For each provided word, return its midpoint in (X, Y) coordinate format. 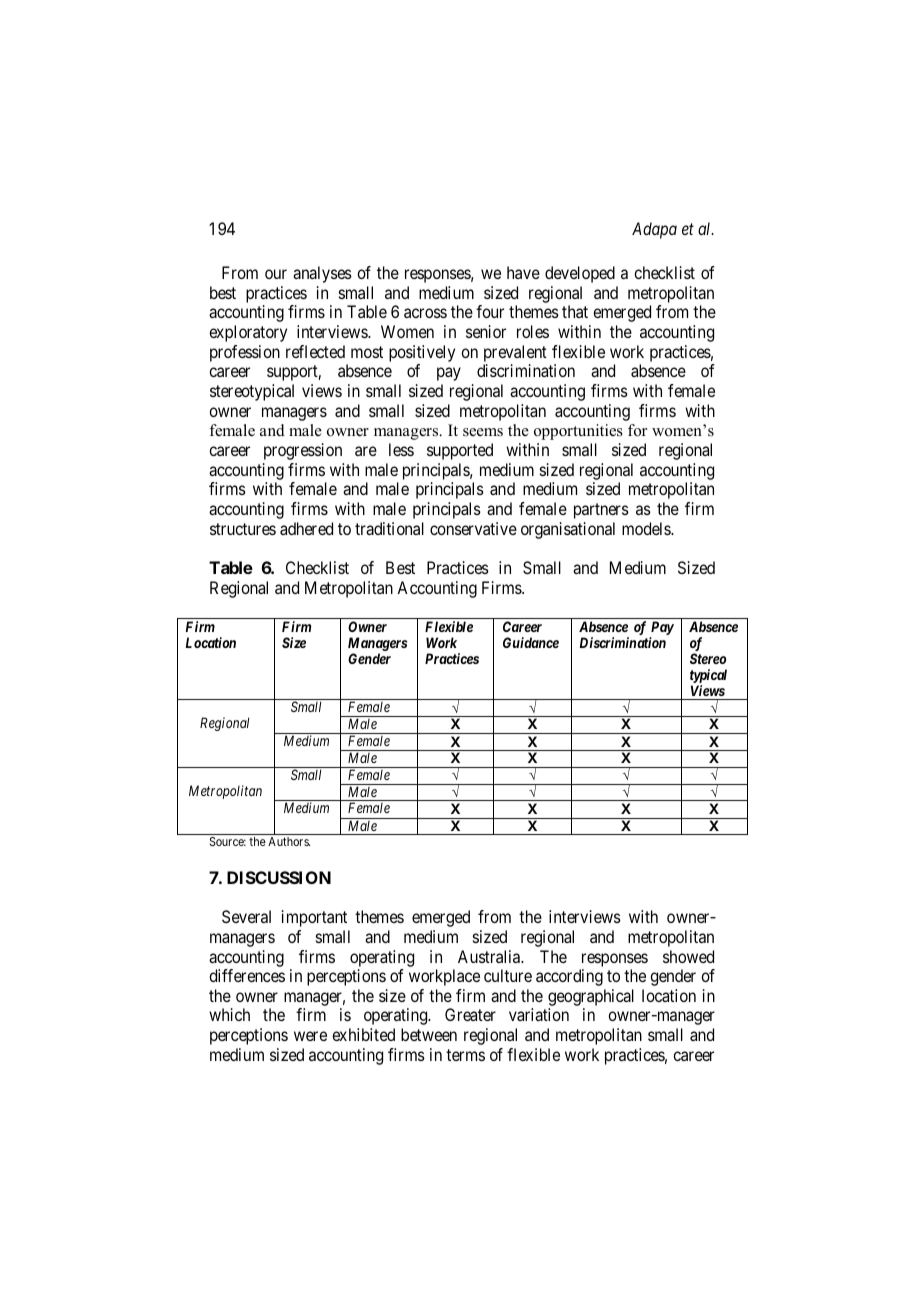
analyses (322, 274)
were (310, 1036)
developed (580, 274)
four (490, 311)
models (647, 528)
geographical (591, 997)
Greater (470, 1014)
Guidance (531, 642)
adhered (306, 528)
